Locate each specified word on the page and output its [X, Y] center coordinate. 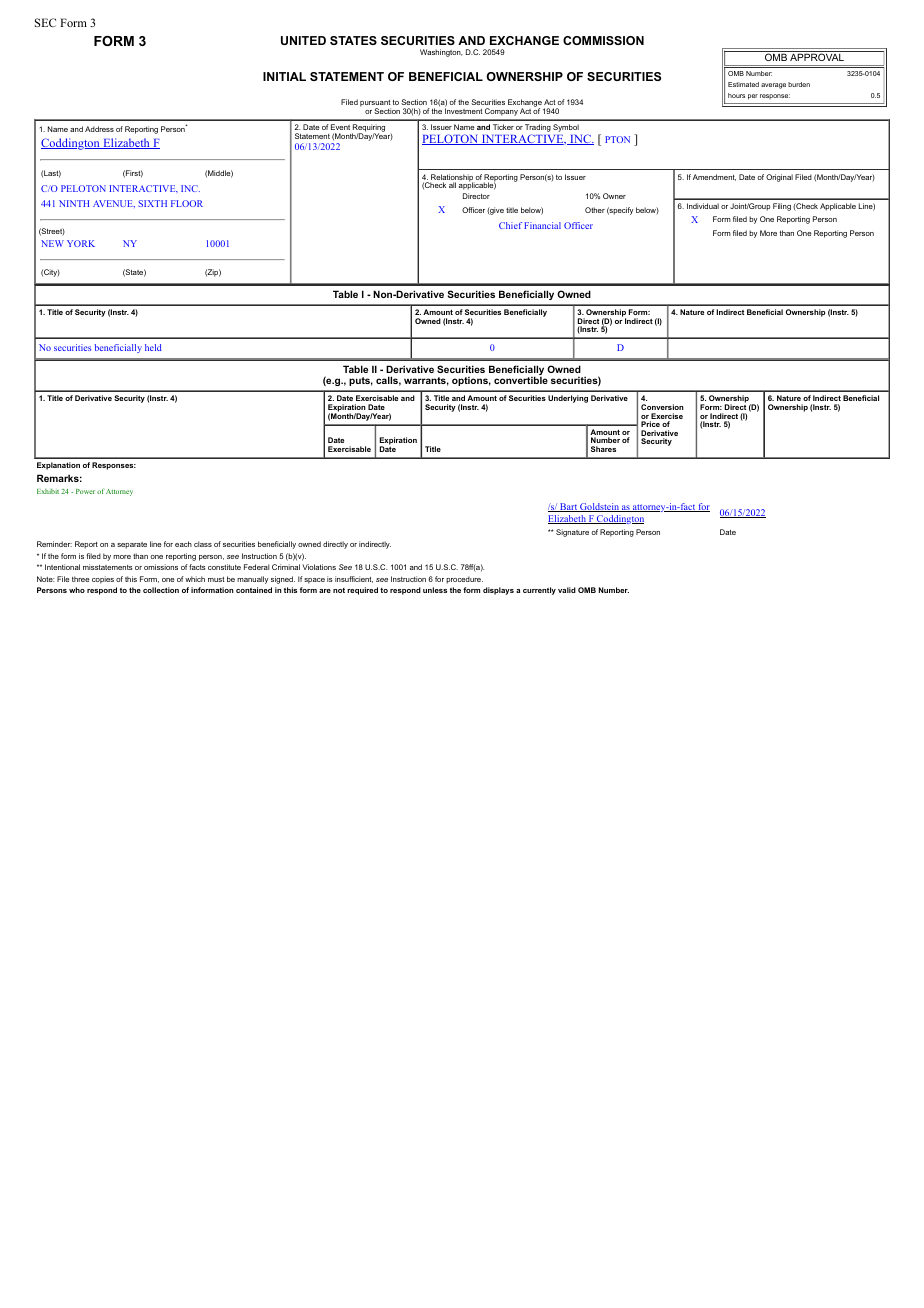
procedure [464, 580]
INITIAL [284, 76]
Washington [441, 53]
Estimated [743, 84]
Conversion [662, 407]
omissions [161, 567]
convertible [521, 380]
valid [567, 590]
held [153, 347]
